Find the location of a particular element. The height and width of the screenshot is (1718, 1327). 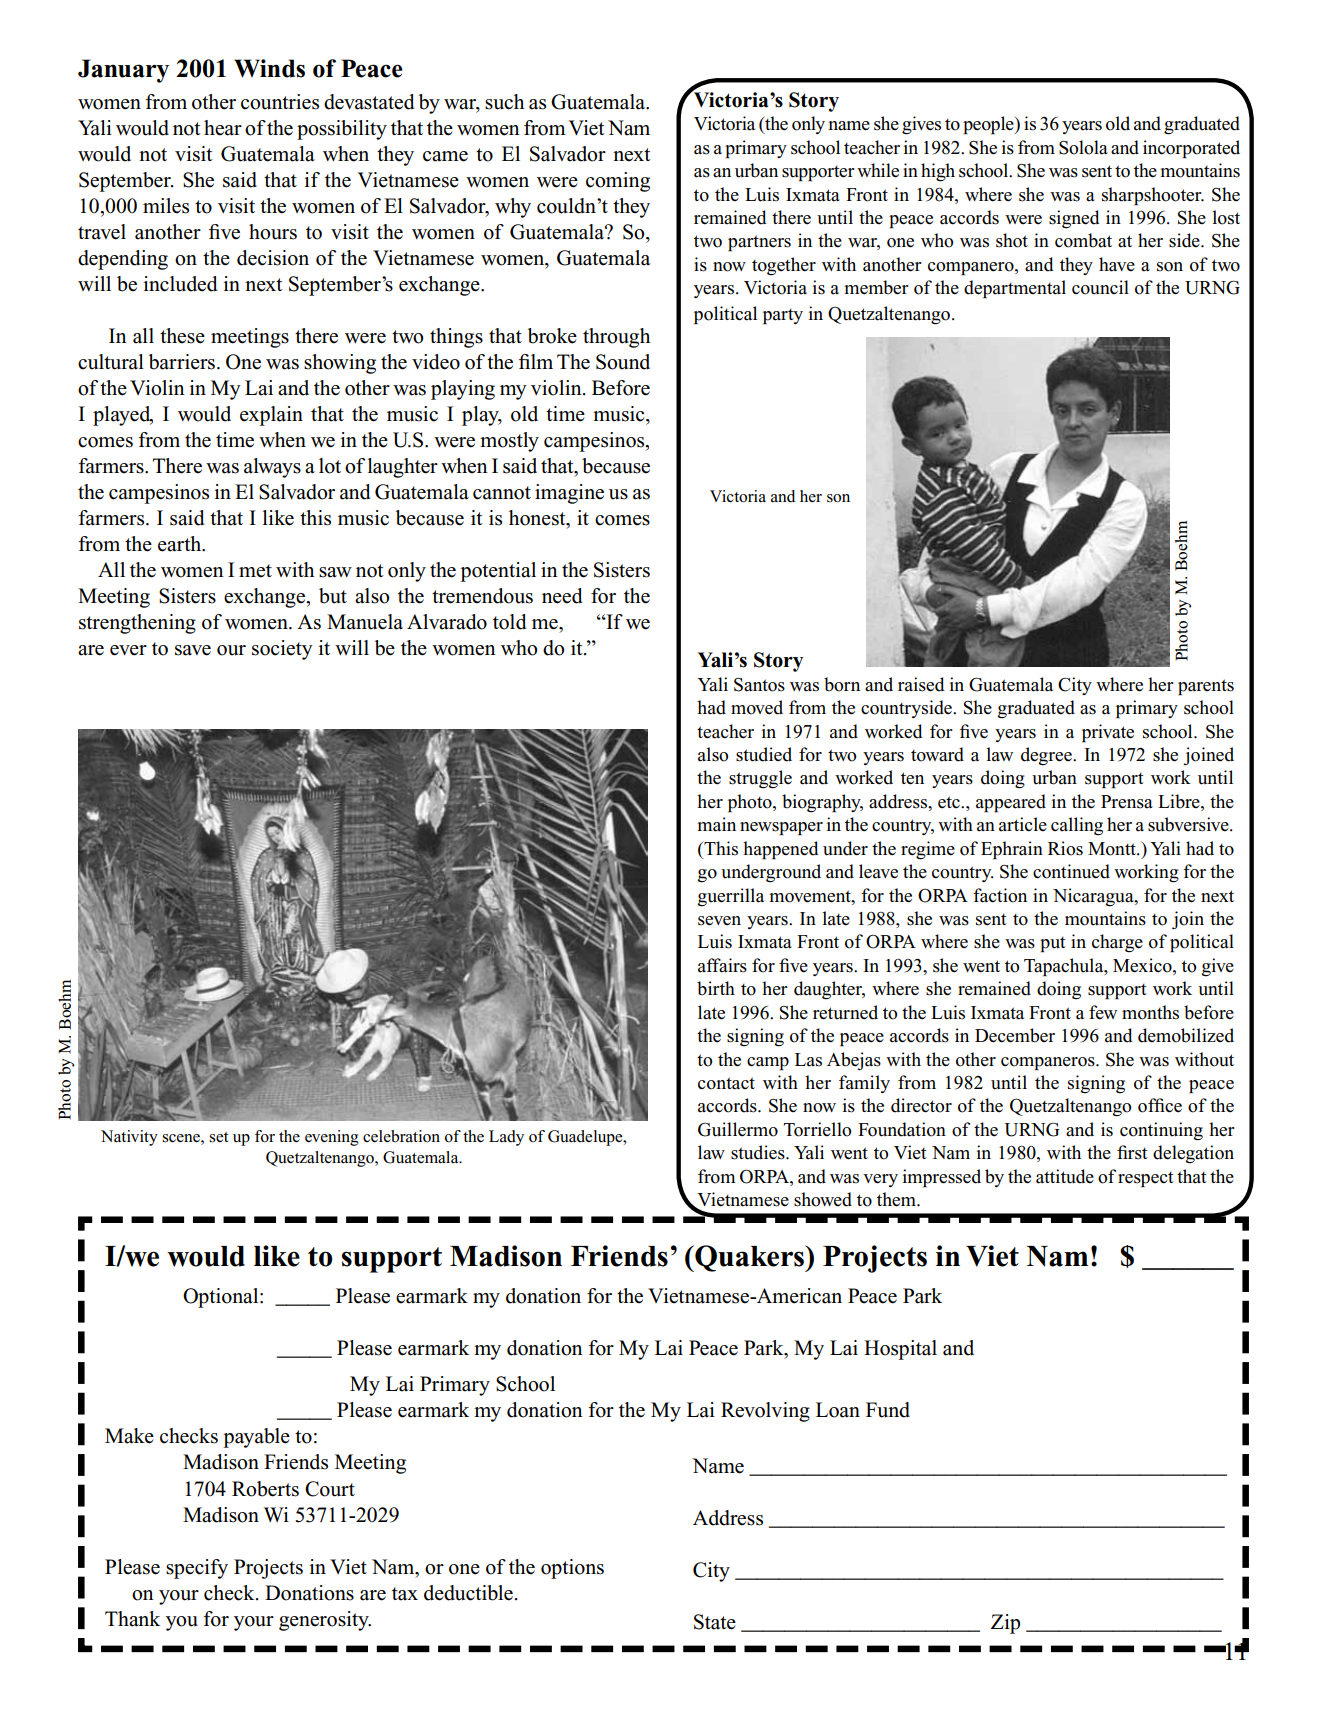

office is located at coordinates (1160, 1105).
